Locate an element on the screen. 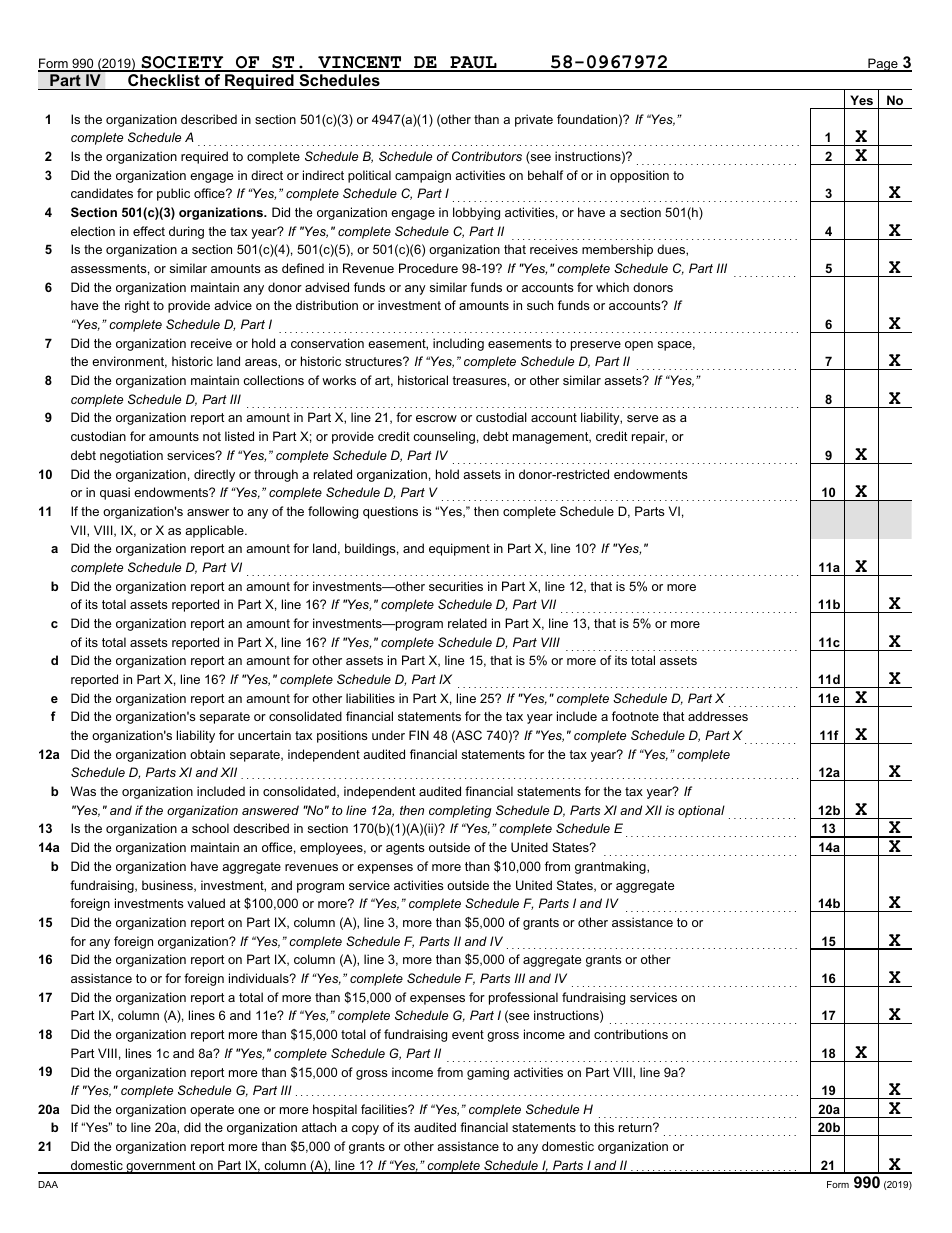  Page is located at coordinates (883, 65).
